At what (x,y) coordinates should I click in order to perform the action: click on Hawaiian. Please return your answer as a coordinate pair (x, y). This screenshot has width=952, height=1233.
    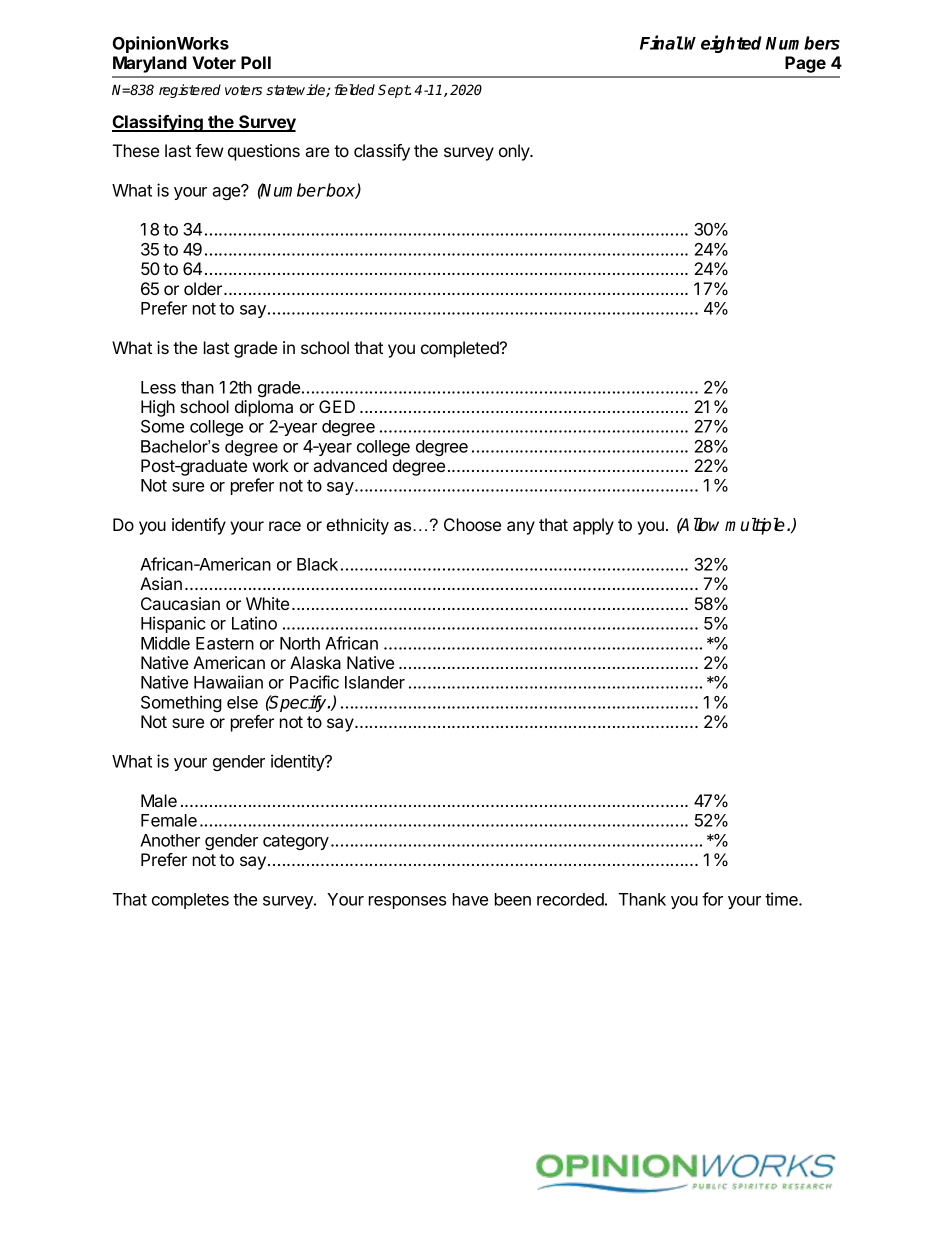
    Looking at the image, I should click on (228, 682).
